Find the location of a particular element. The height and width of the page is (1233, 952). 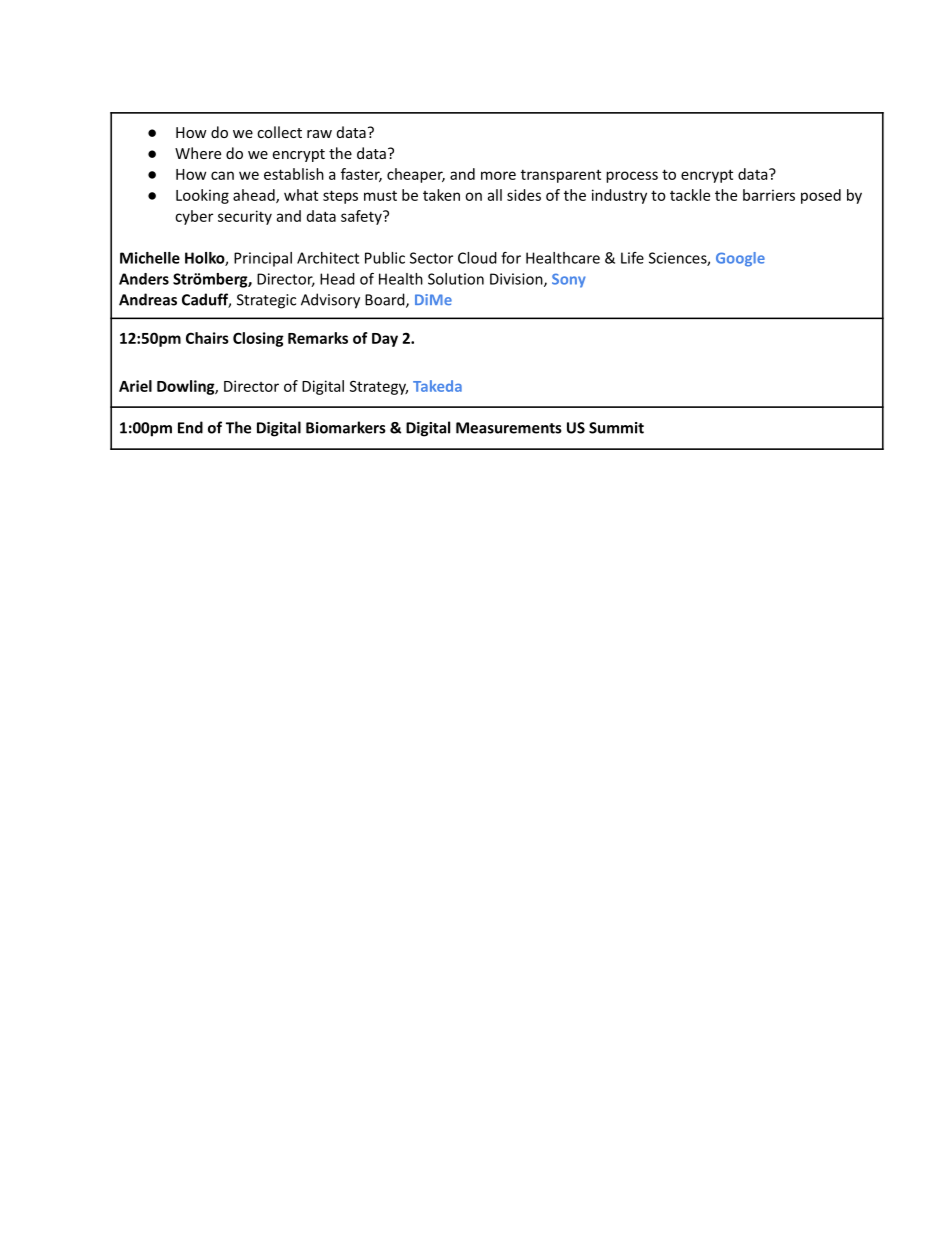

process is located at coordinates (632, 177).
